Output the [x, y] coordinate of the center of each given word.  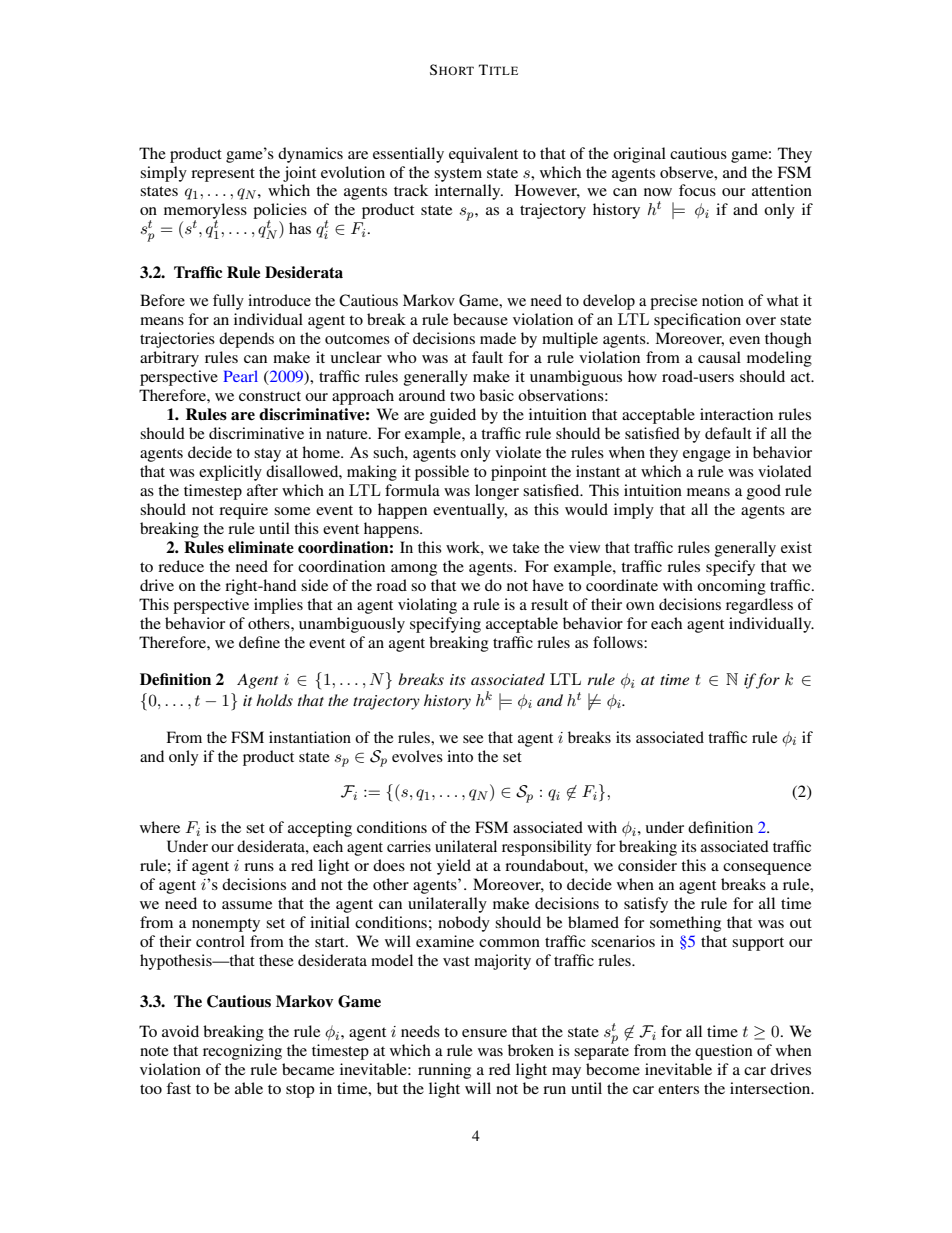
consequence [767, 869]
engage [707, 456]
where [160, 827]
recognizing [242, 1052]
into [460, 756]
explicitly [230, 473]
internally [469, 192]
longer [497, 492]
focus [697, 190]
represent [223, 175]
